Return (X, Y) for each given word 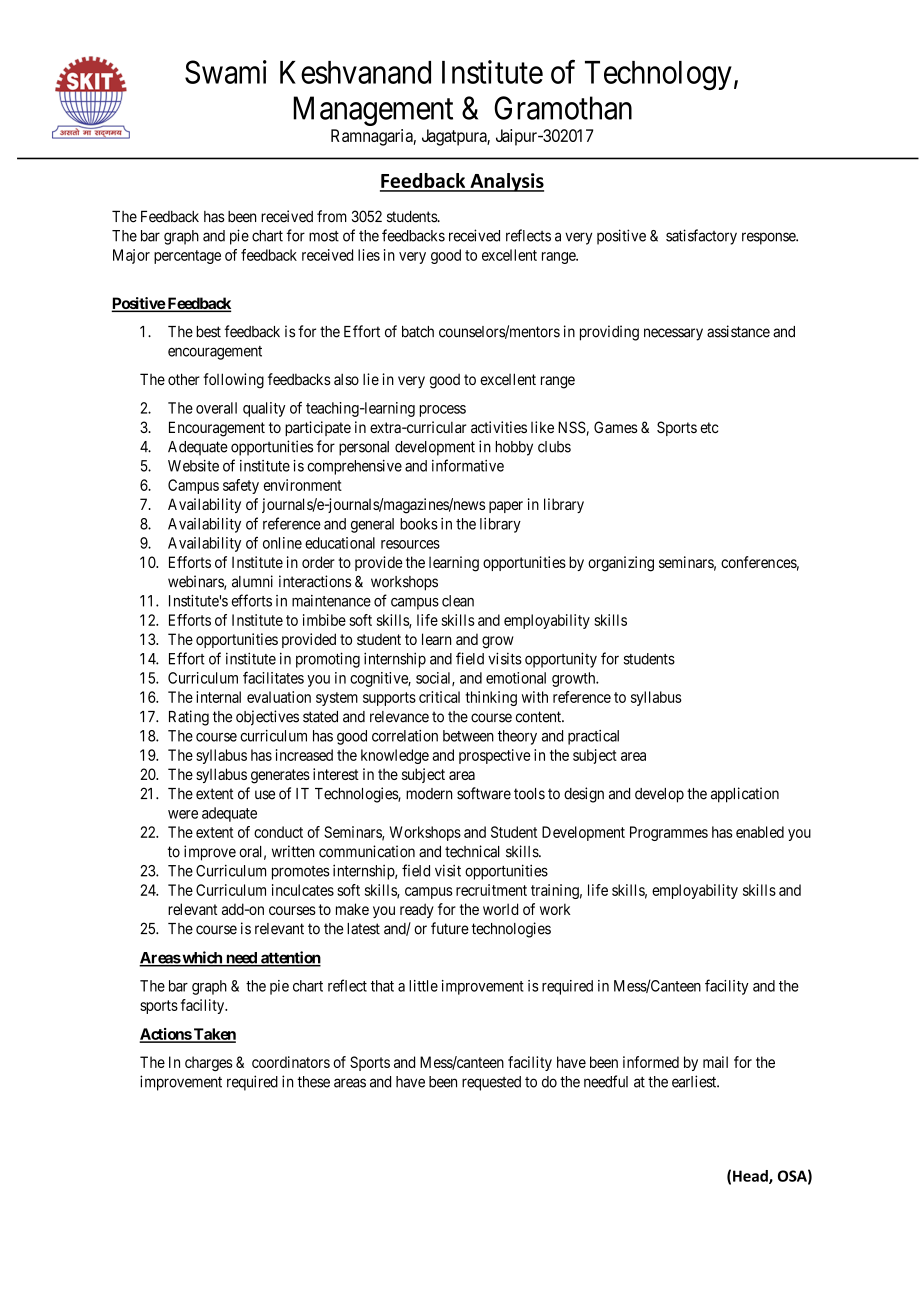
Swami (226, 72)
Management (373, 111)
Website (193, 466)
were (183, 814)
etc (709, 427)
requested (491, 1083)
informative (468, 465)
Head (751, 1177)
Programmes (669, 833)
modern (429, 794)
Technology (658, 76)
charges (209, 1064)
